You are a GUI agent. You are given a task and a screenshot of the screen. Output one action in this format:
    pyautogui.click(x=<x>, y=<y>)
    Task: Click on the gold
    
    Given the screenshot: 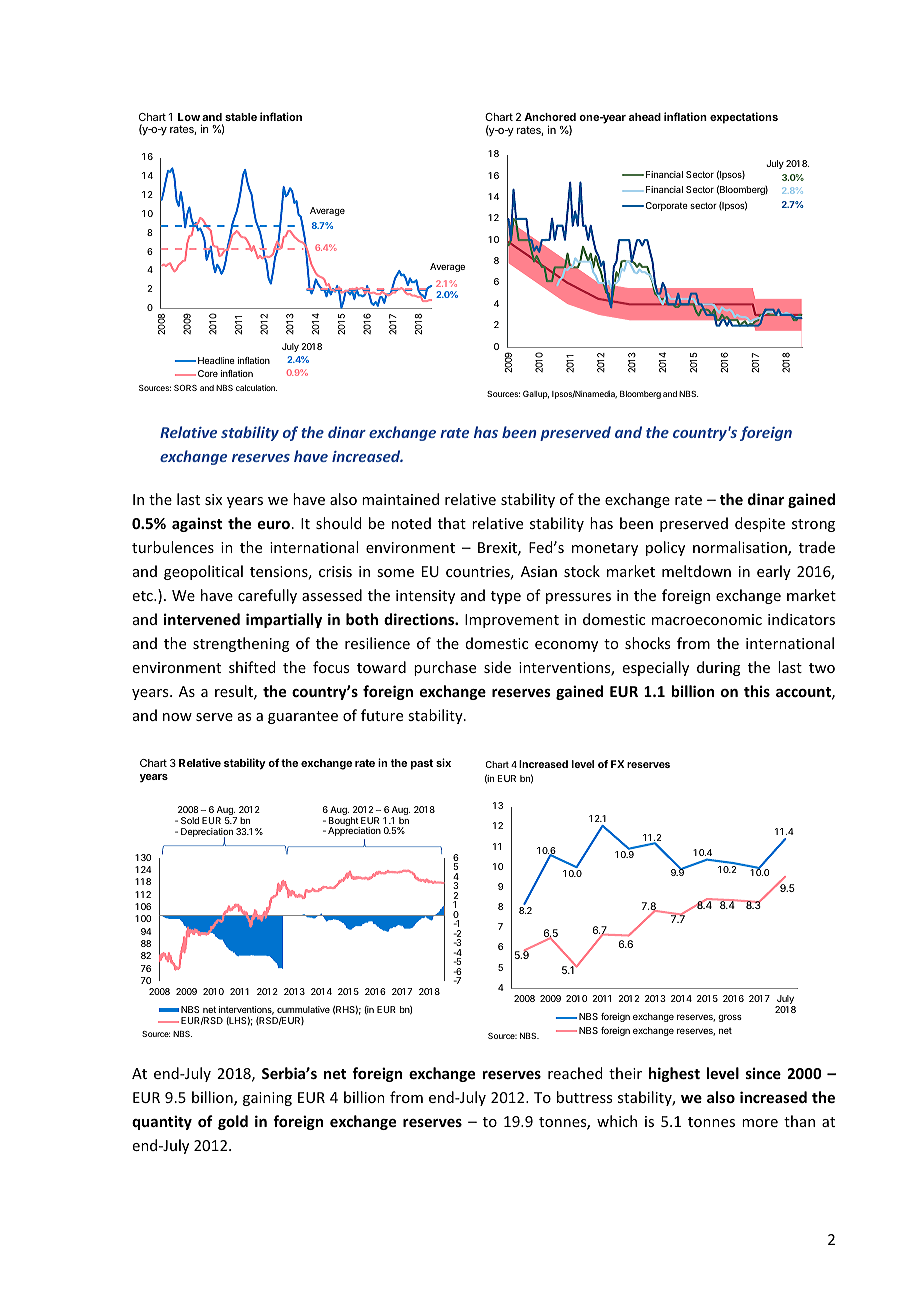 What is the action you would take?
    pyautogui.click(x=233, y=1122)
